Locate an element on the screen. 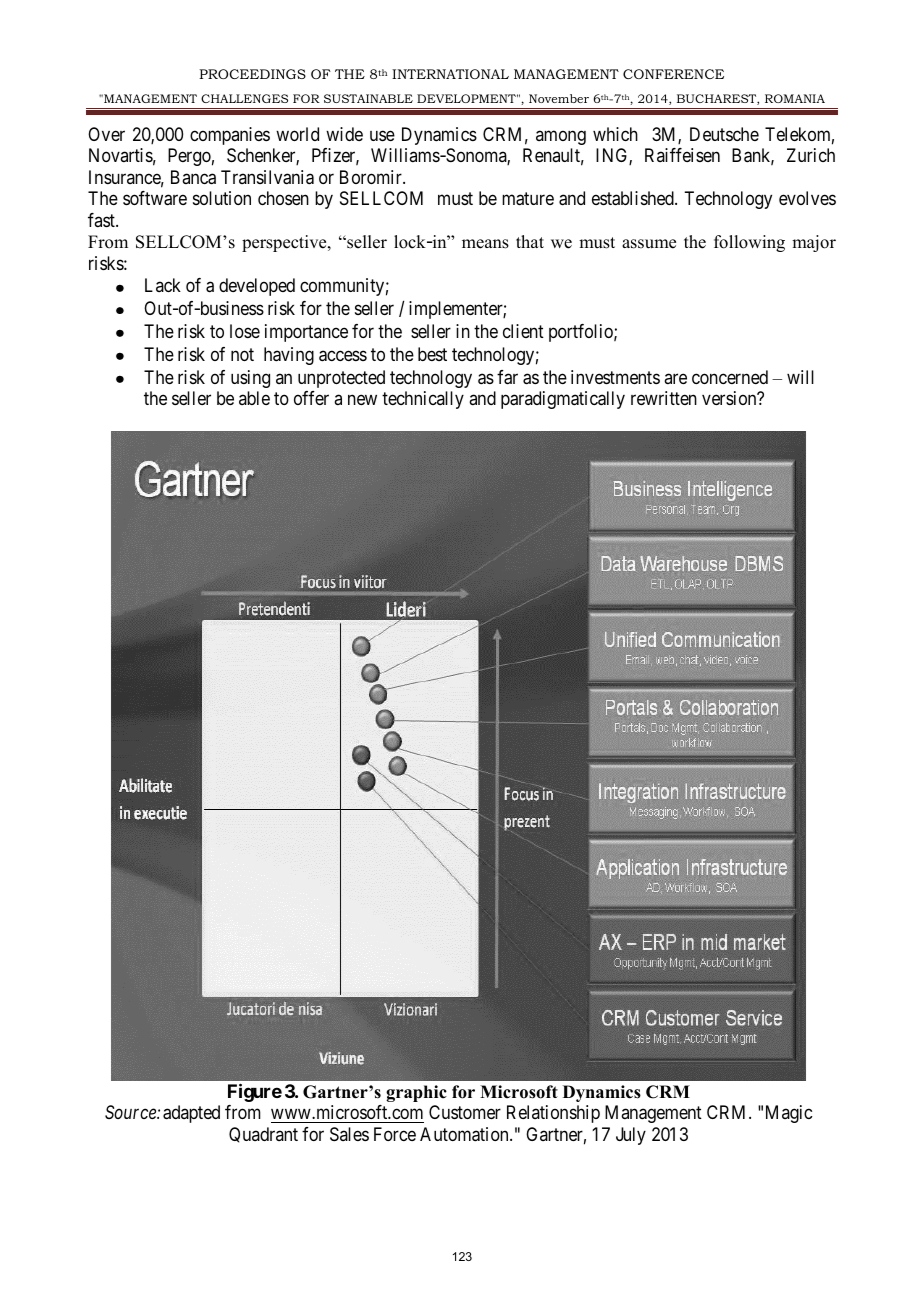 This screenshot has height=1308, width=924. graphic is located at coordinates (416, 1093).
